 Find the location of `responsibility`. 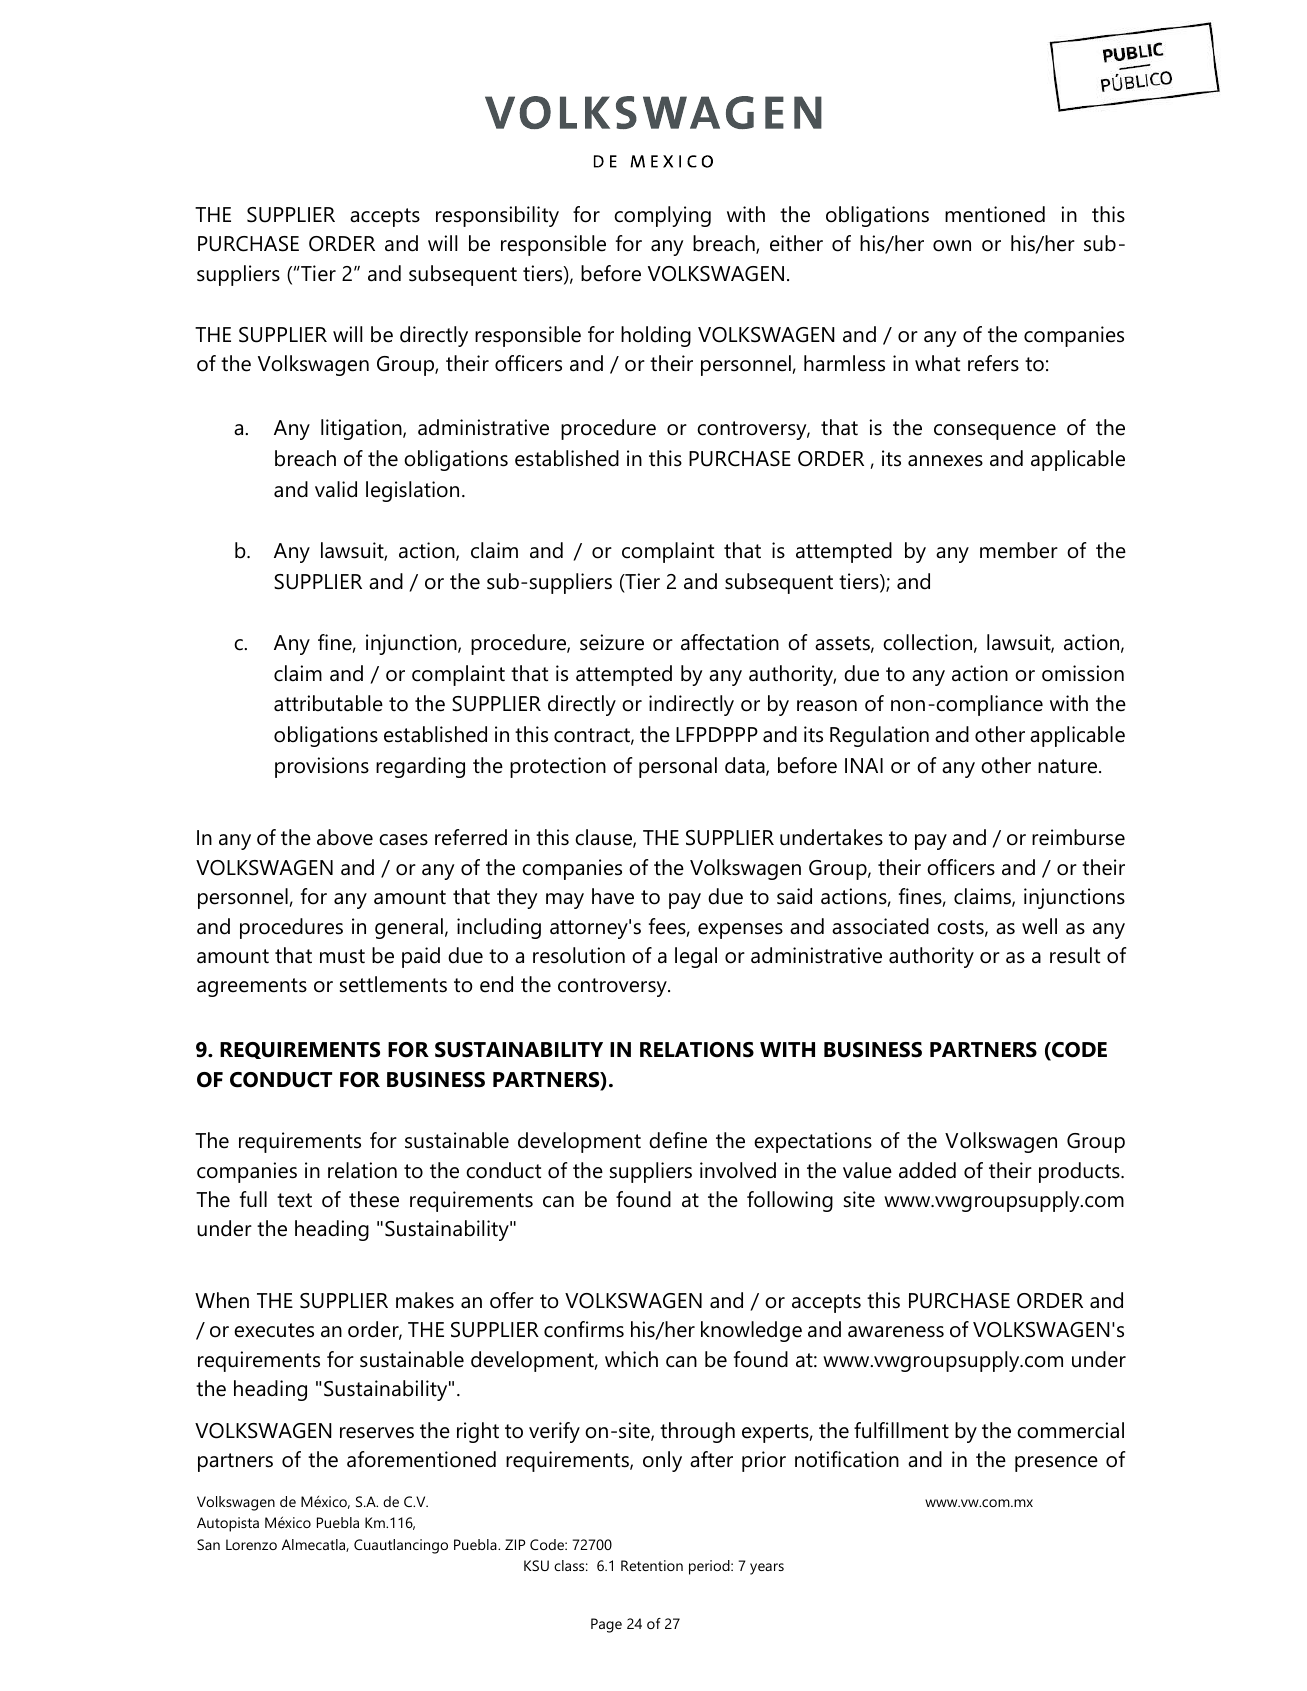

responsibility is located at coordinates (497, 216).
